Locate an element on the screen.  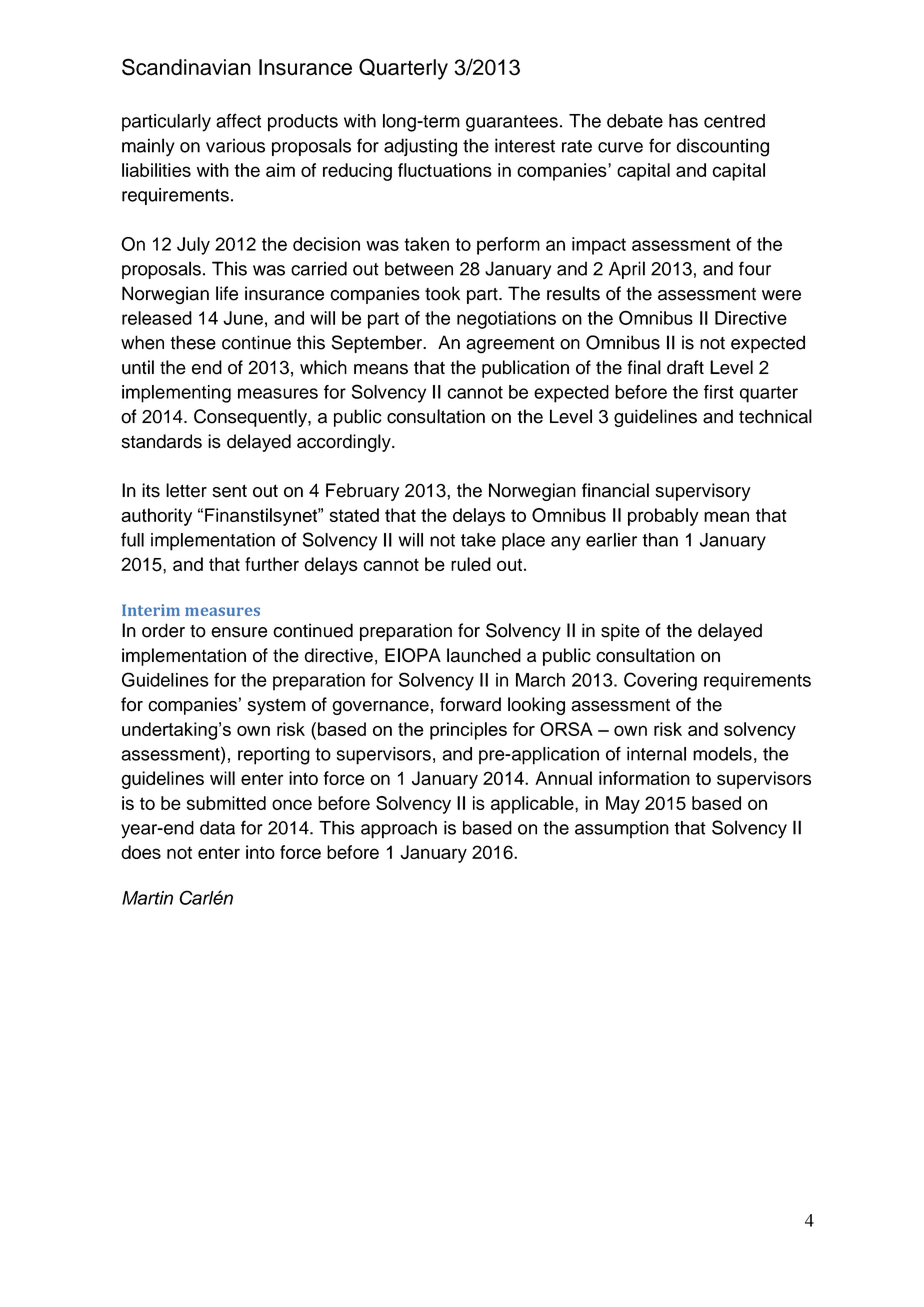
has is located at coordinates (683, 121).
